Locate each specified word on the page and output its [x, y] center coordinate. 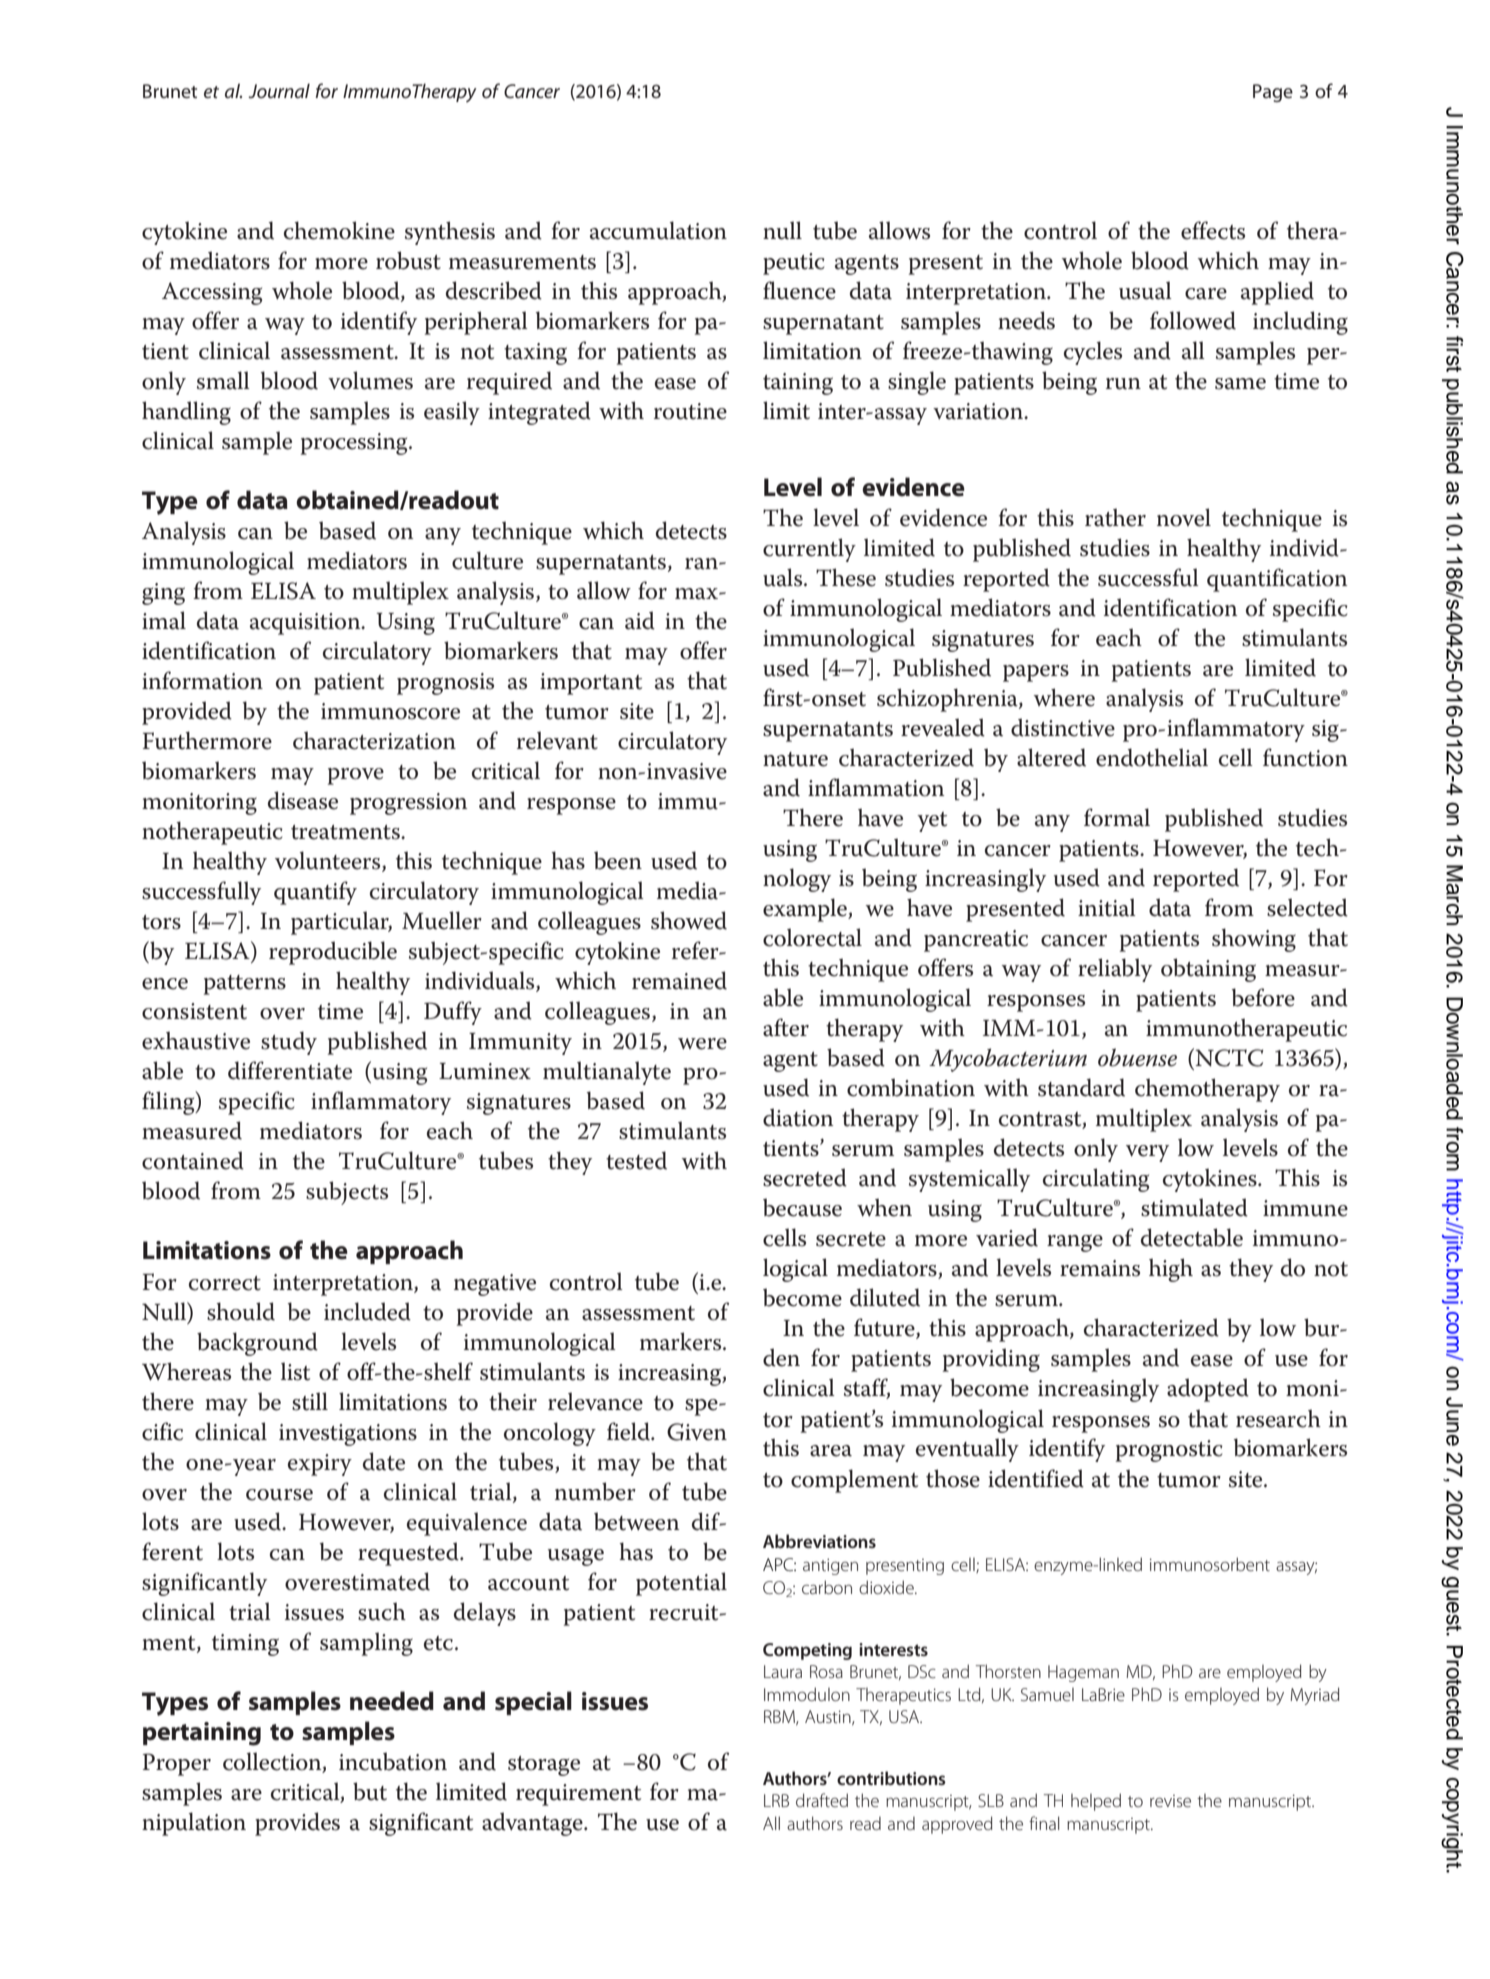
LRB [776, 1800]
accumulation [658, 230]
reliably [1115, 970]
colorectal [812, 937]
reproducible [333, 953]
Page [1273, 93]
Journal [279, 90]
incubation [393, 1761]
